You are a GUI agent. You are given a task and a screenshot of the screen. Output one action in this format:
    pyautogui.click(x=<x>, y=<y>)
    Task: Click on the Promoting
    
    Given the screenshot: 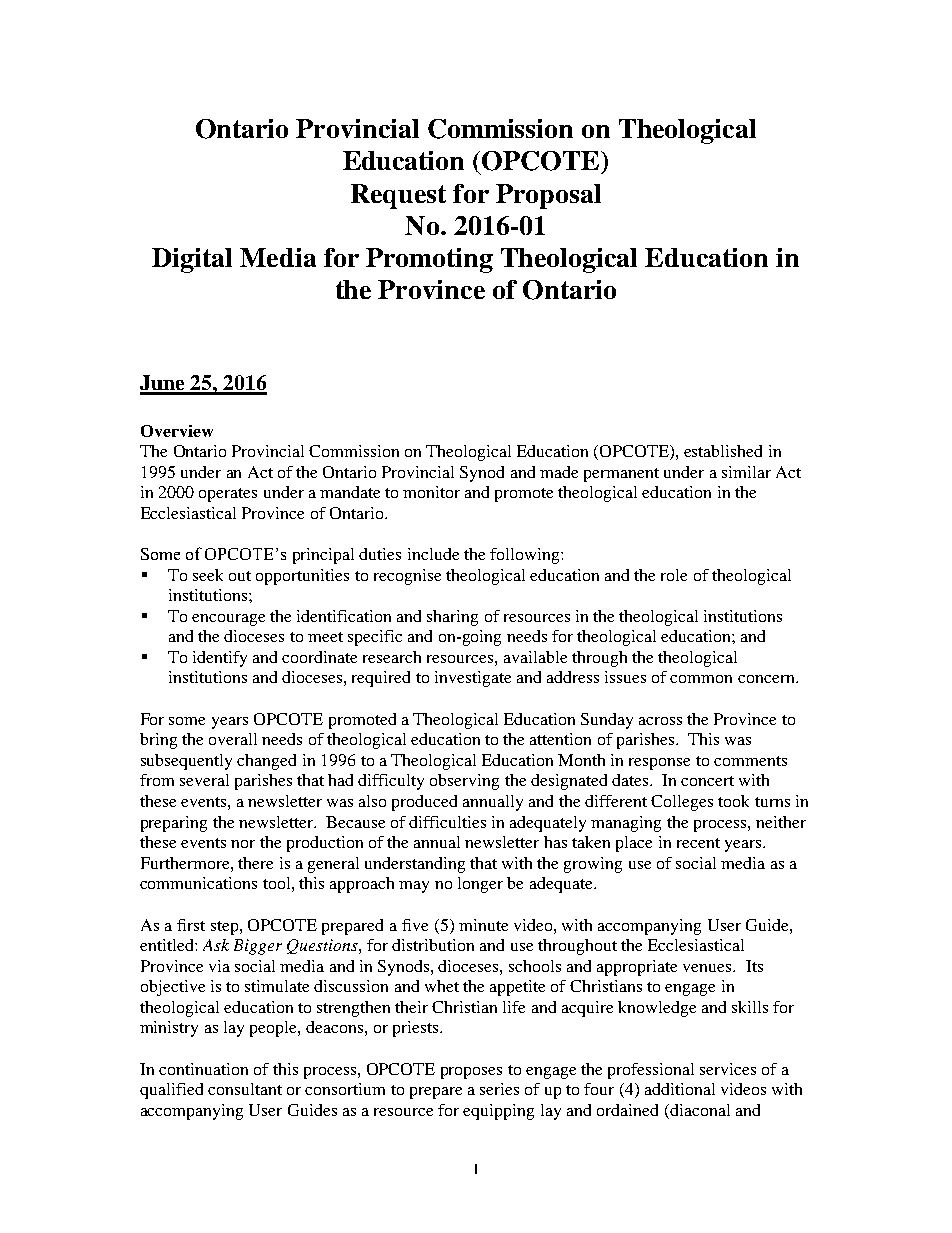 What is the action you would take?
    pyautogui.click(x=429, y=260)
